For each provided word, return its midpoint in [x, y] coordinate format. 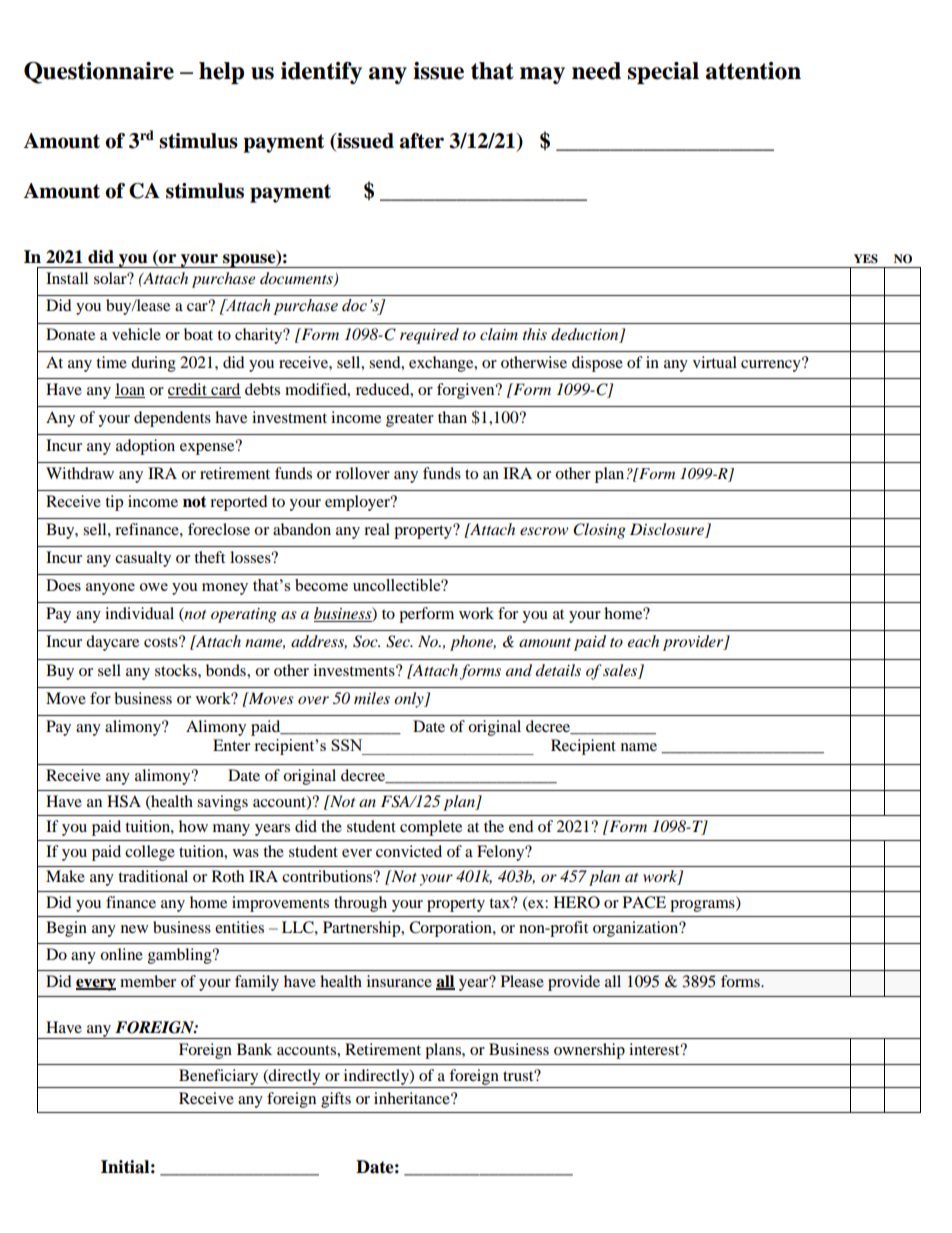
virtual [715, 362]
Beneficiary [218, 1077]
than [452, 417]
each [643, 641]
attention [753, 71]
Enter [231, 745]
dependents [172, 419]
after [422, 141]
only [410, 700]
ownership [589, 1051]
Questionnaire [99, 73]
